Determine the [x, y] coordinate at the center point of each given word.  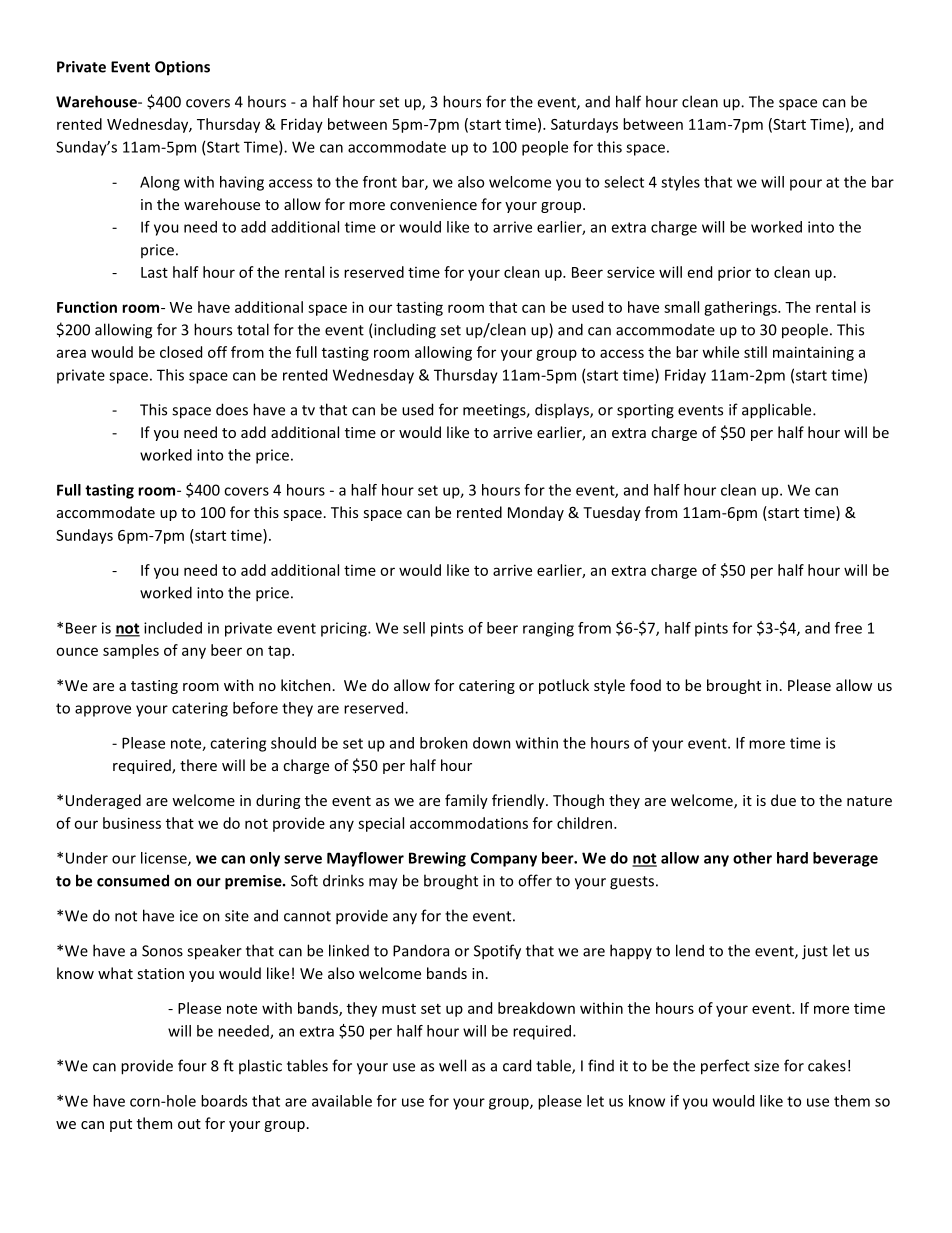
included [173, 628]
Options [182, 68]
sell [414, 628]
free [848, 628]
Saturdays [584, 125]
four [192, 1065]
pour [806, 185]
